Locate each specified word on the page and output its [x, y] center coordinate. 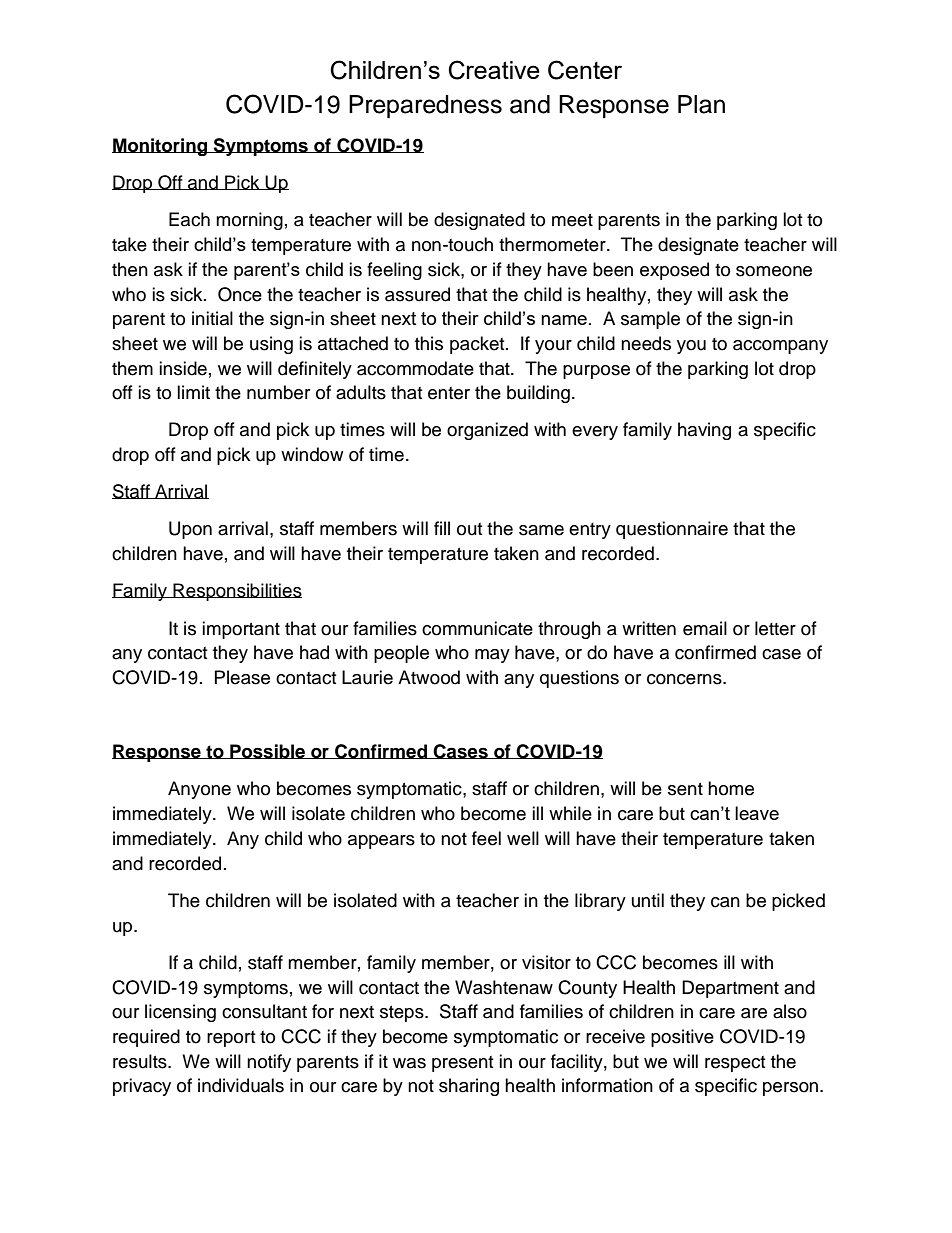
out [469, 529]
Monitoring [161, 147]
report [231, 1039]
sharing [469, 1087]
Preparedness [425, 106]
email [705, 628]
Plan [701, 104]
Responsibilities [236, 592]
